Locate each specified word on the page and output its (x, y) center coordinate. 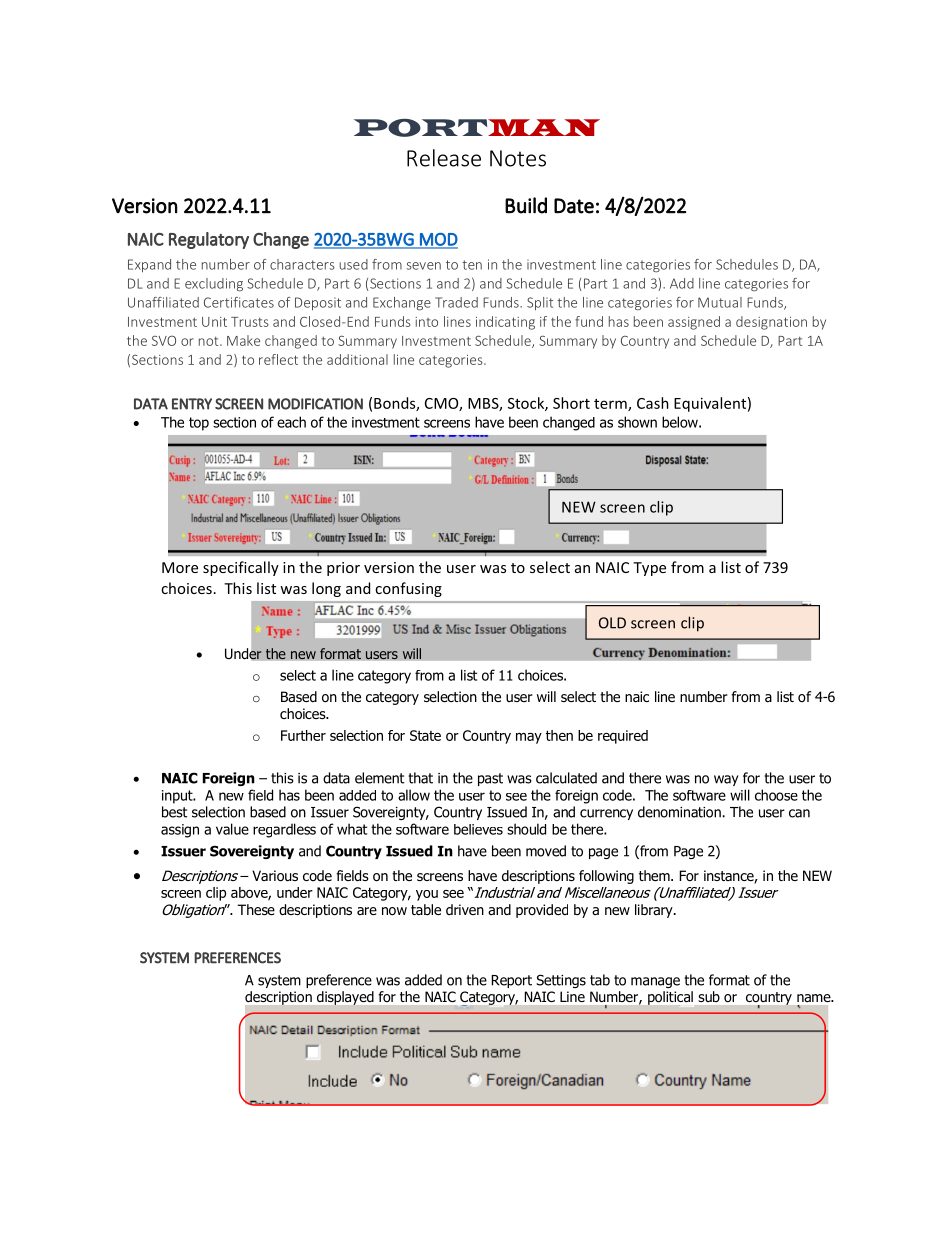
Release (444, 158)
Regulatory (209, 240)
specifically (241, 568)
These (256, 909)
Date (574, 206)
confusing (408, 589)
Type (649, 569)
